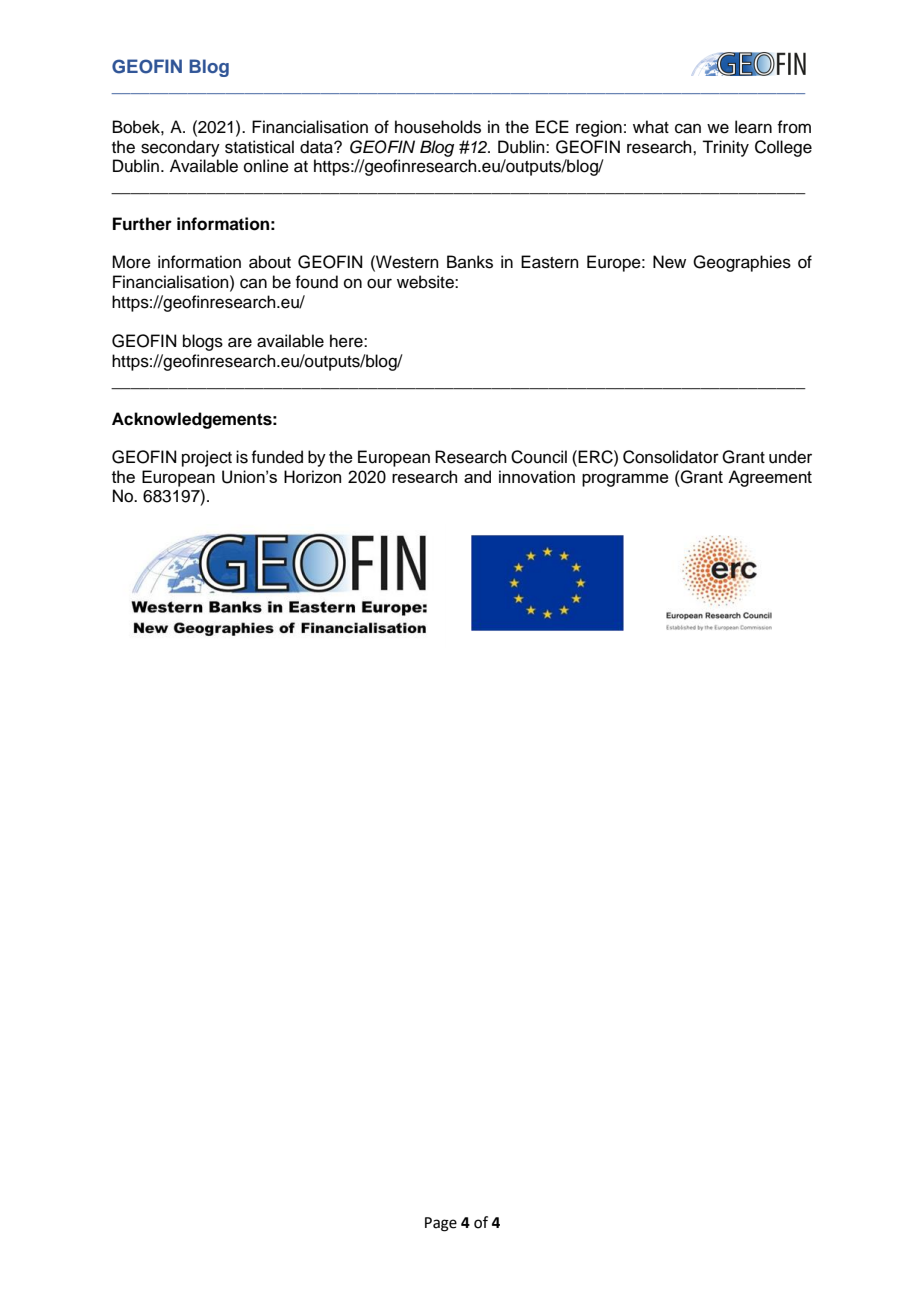 The height and width of the document is (1308, 924). What do you see at coordinates (441, 1224) in the document?
I see `Page` at bounding box center [441, 1224].
